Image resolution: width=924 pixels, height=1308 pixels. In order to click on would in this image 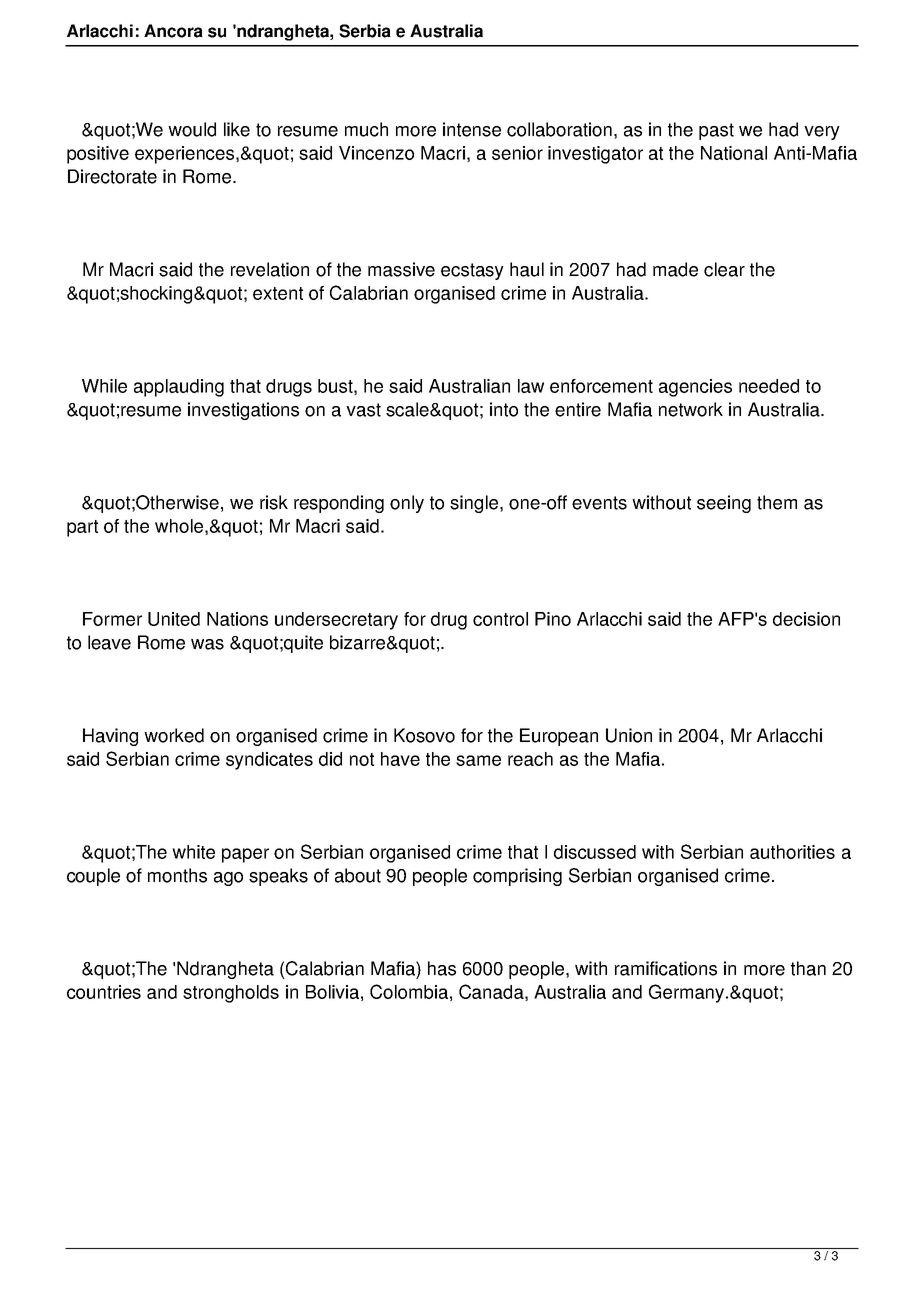, I will do `click(192, 129)`.
